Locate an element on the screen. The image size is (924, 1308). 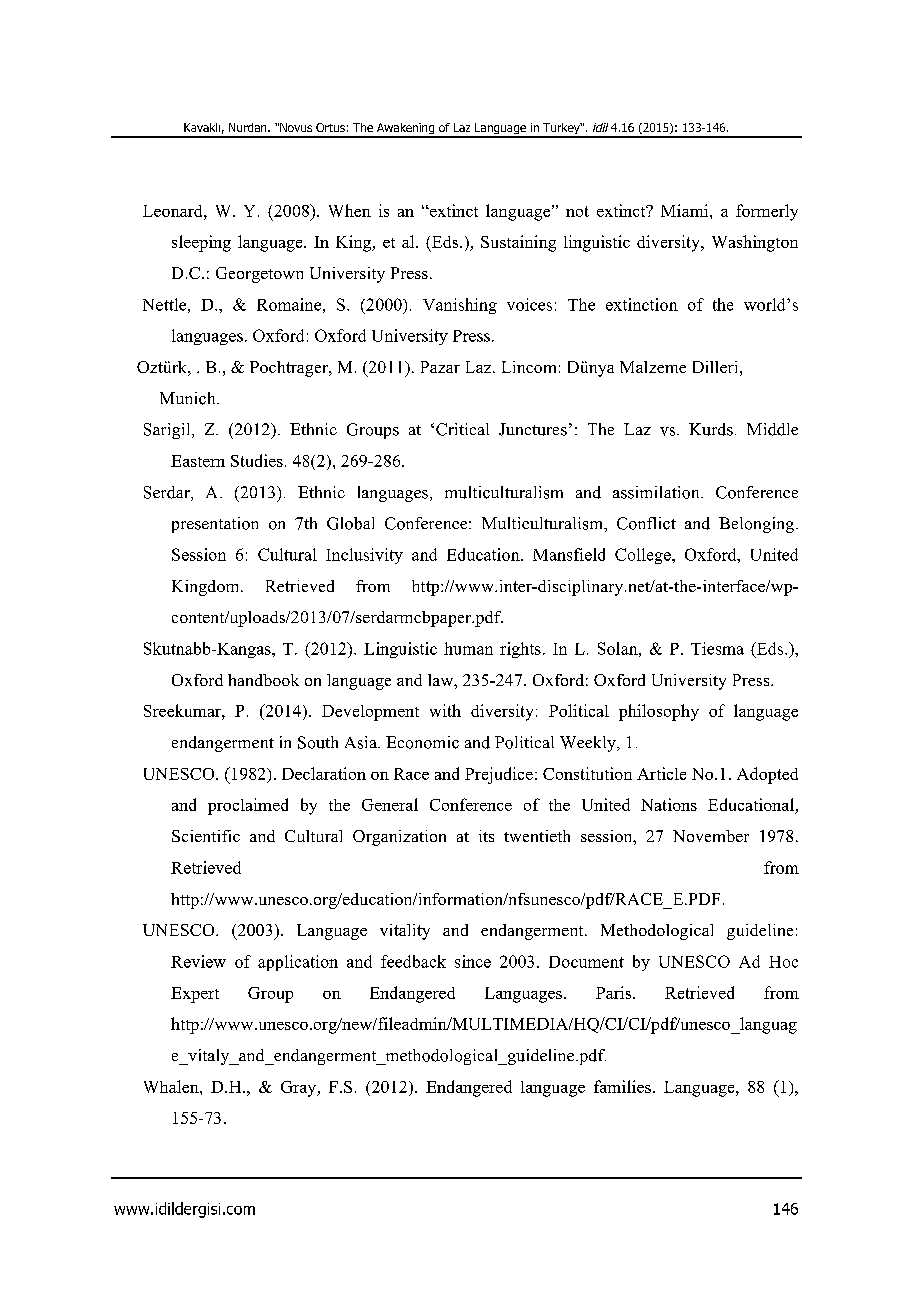
Kurds is located at coordinates (711, 429).
